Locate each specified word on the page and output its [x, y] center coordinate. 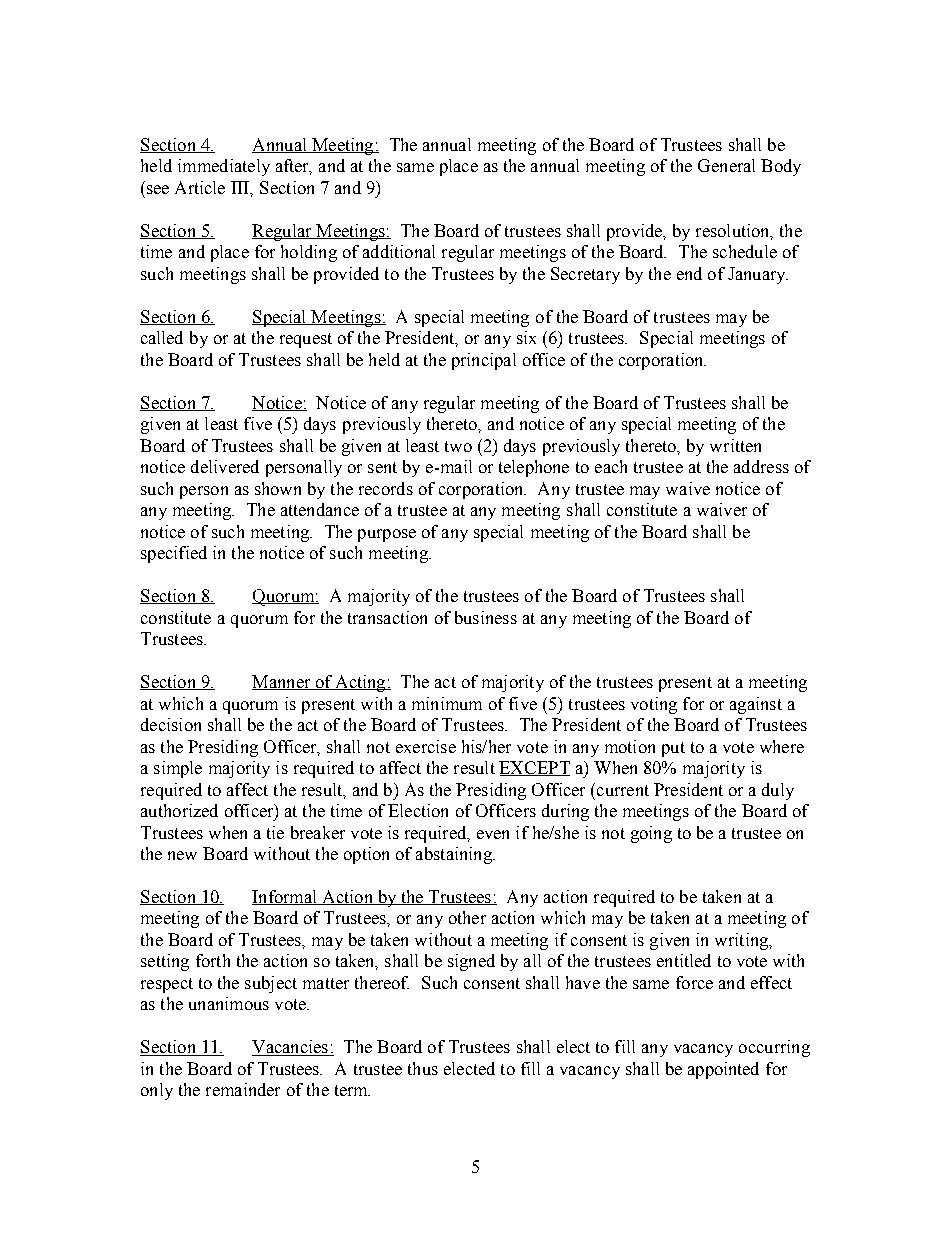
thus [423, 1068]
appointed [723, 1070]
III [241, 188]
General [726, 165]
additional [399, 251]
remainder [243, 1089]
